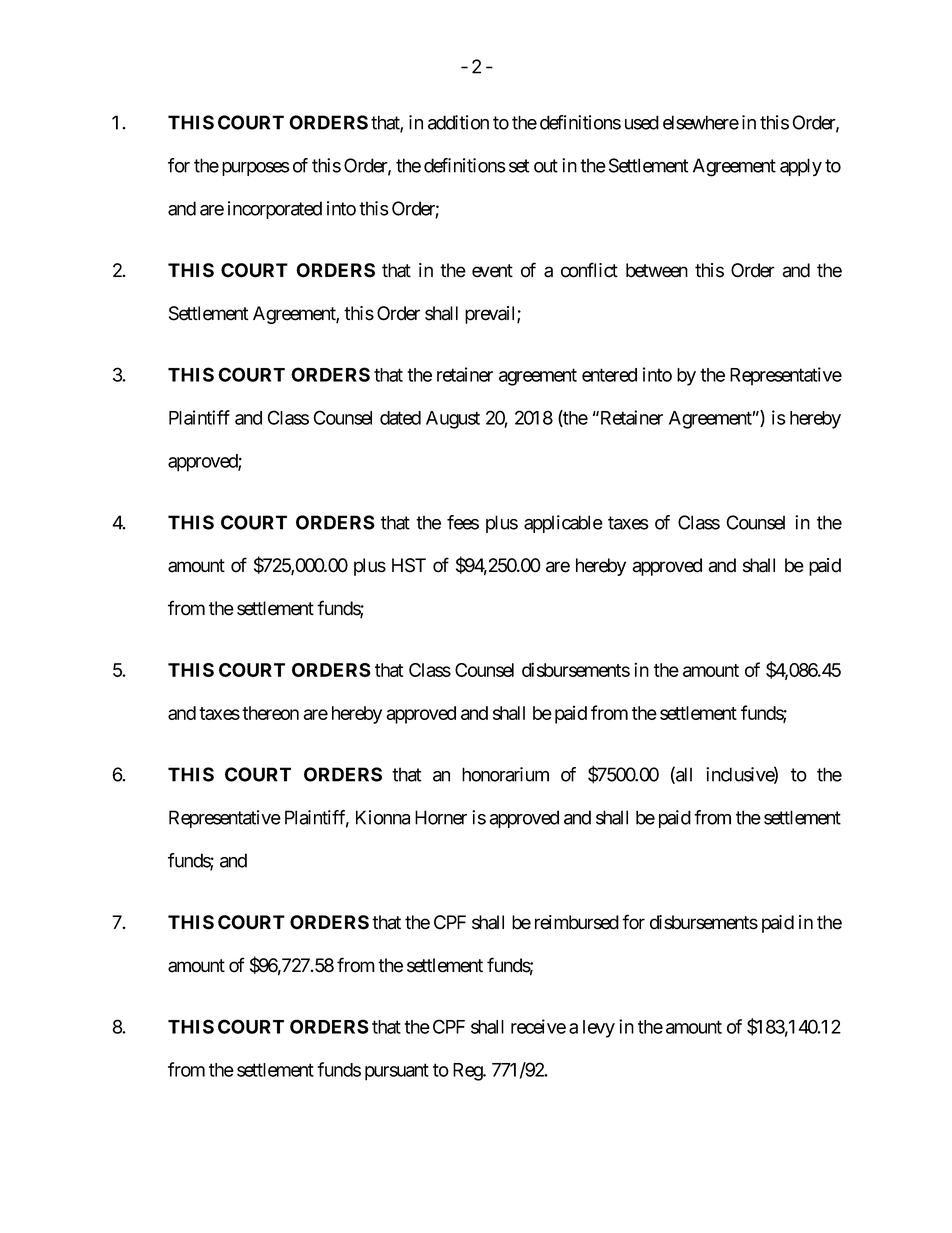 This image has height=1233, width=952. I want to click on thereon, so click(270, 713).
